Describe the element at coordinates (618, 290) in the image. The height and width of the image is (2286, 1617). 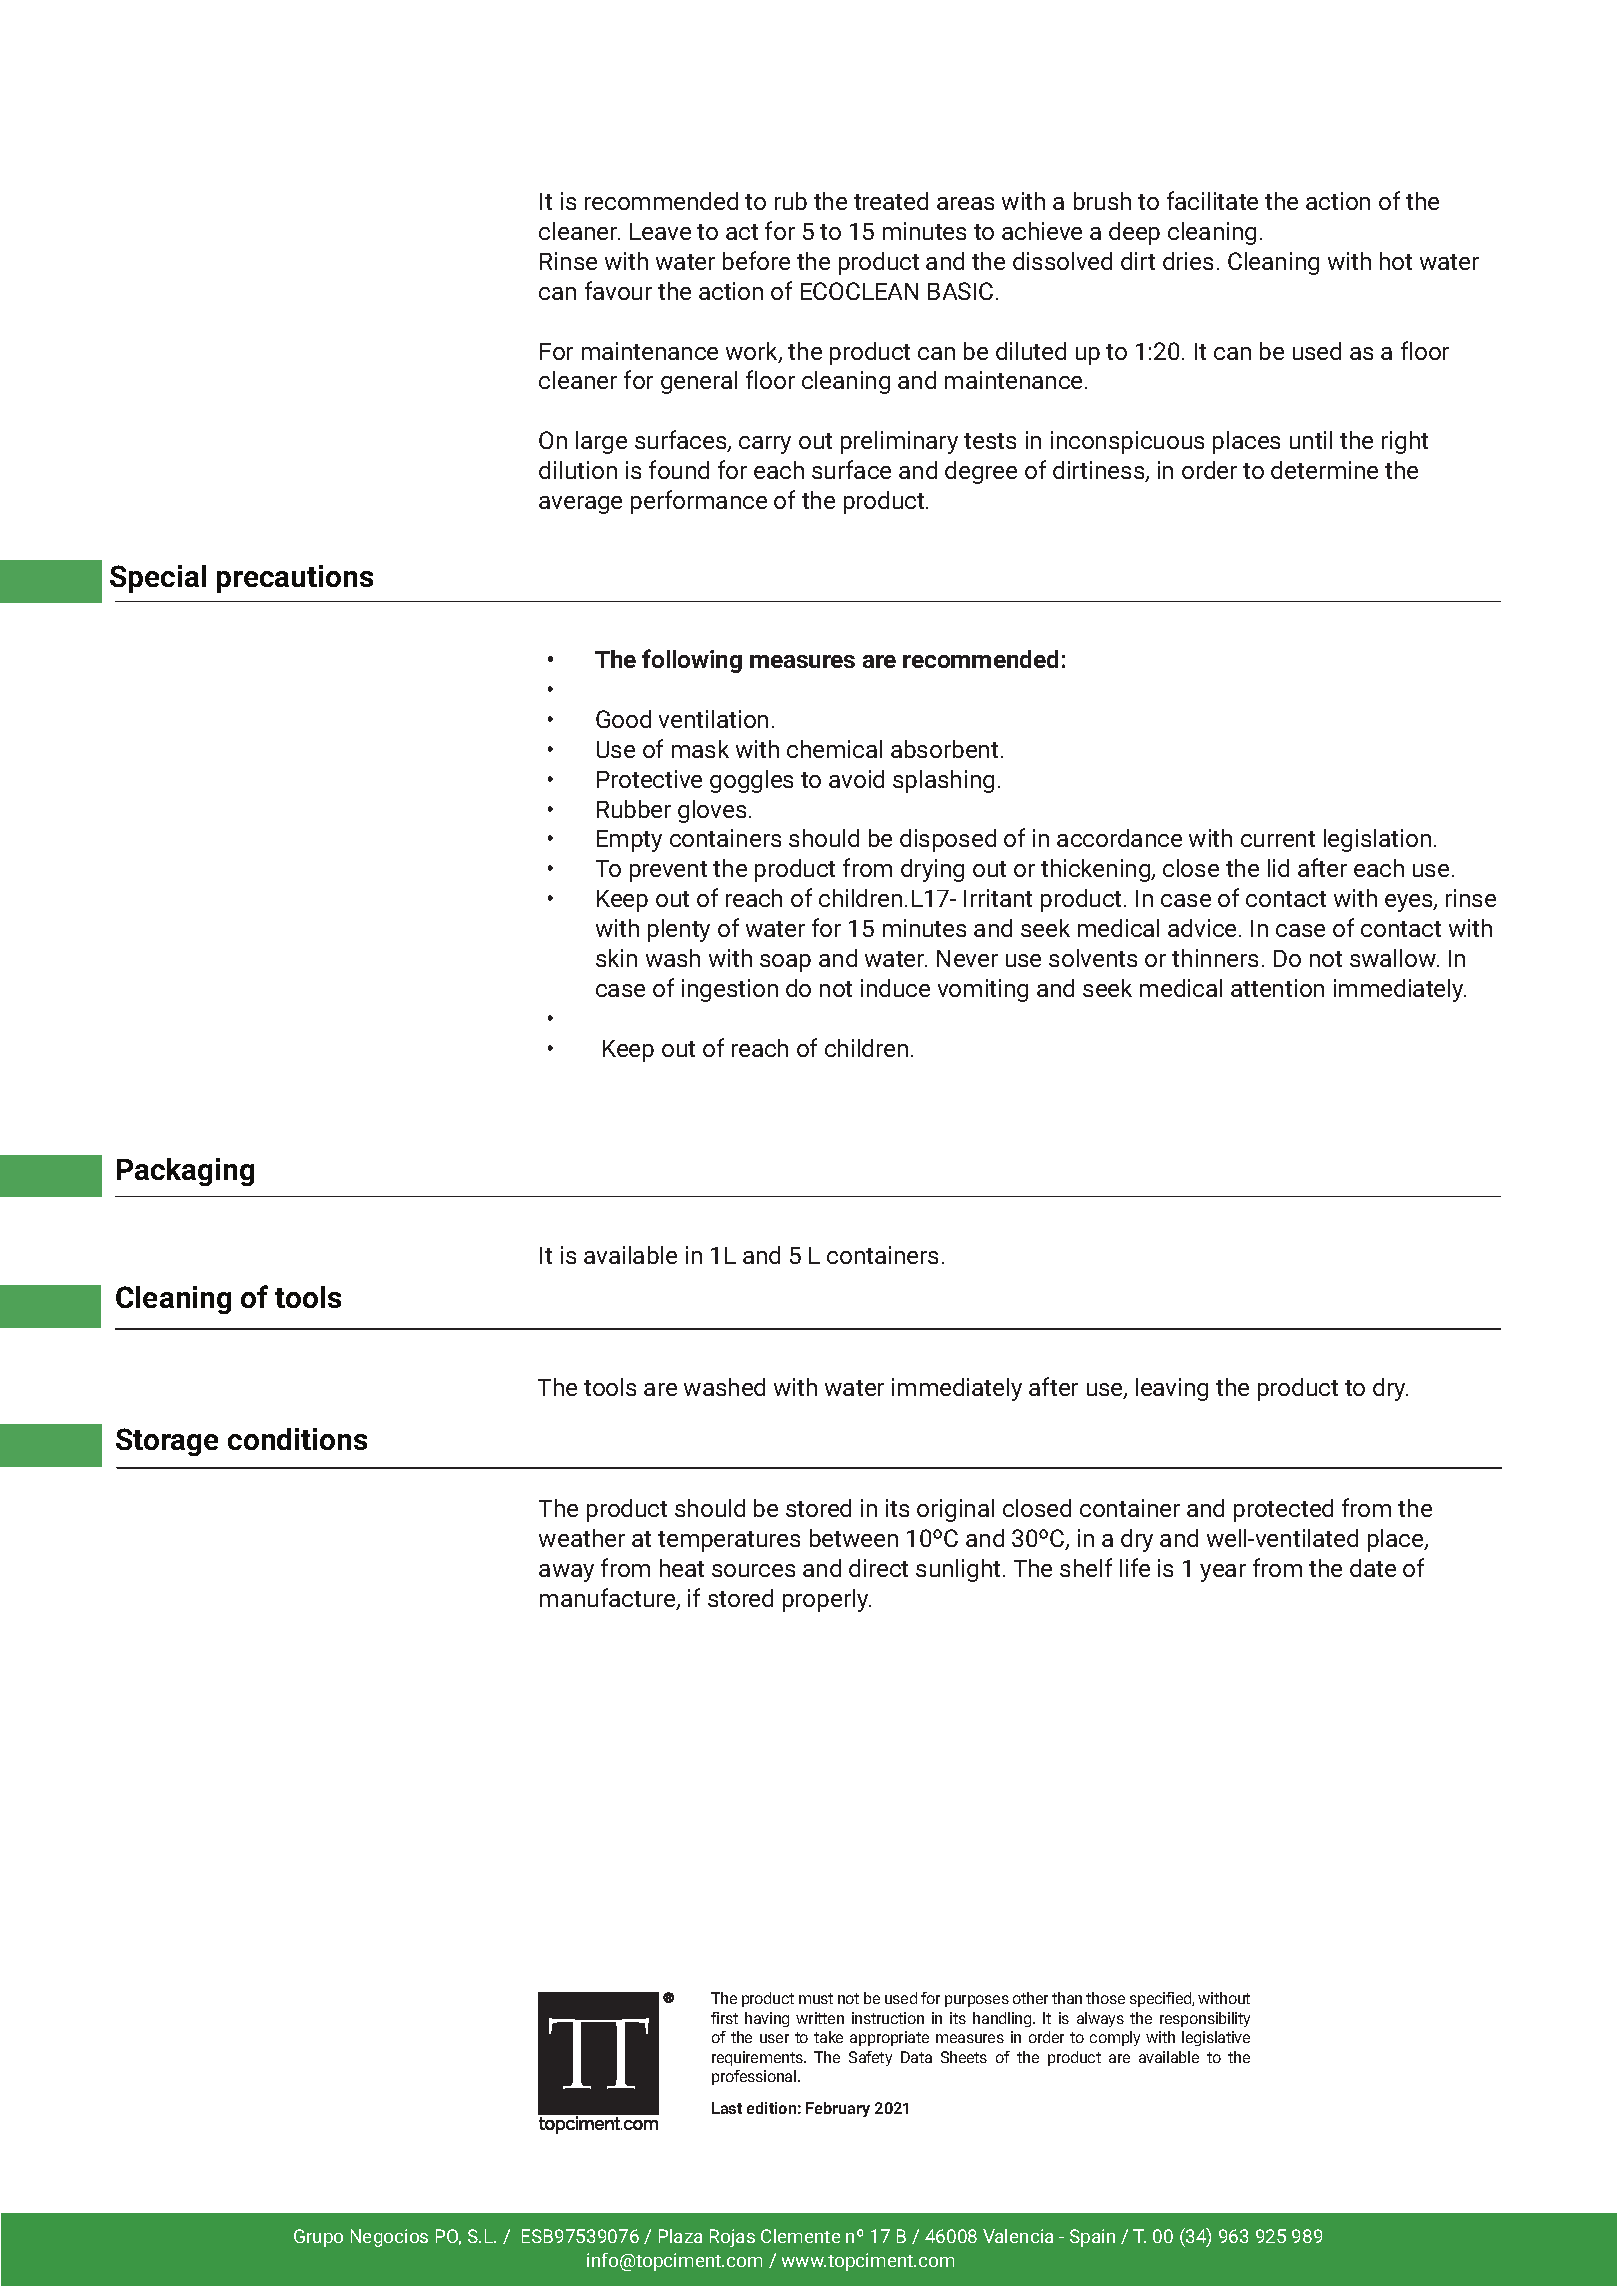
I see `favour` at that location.
